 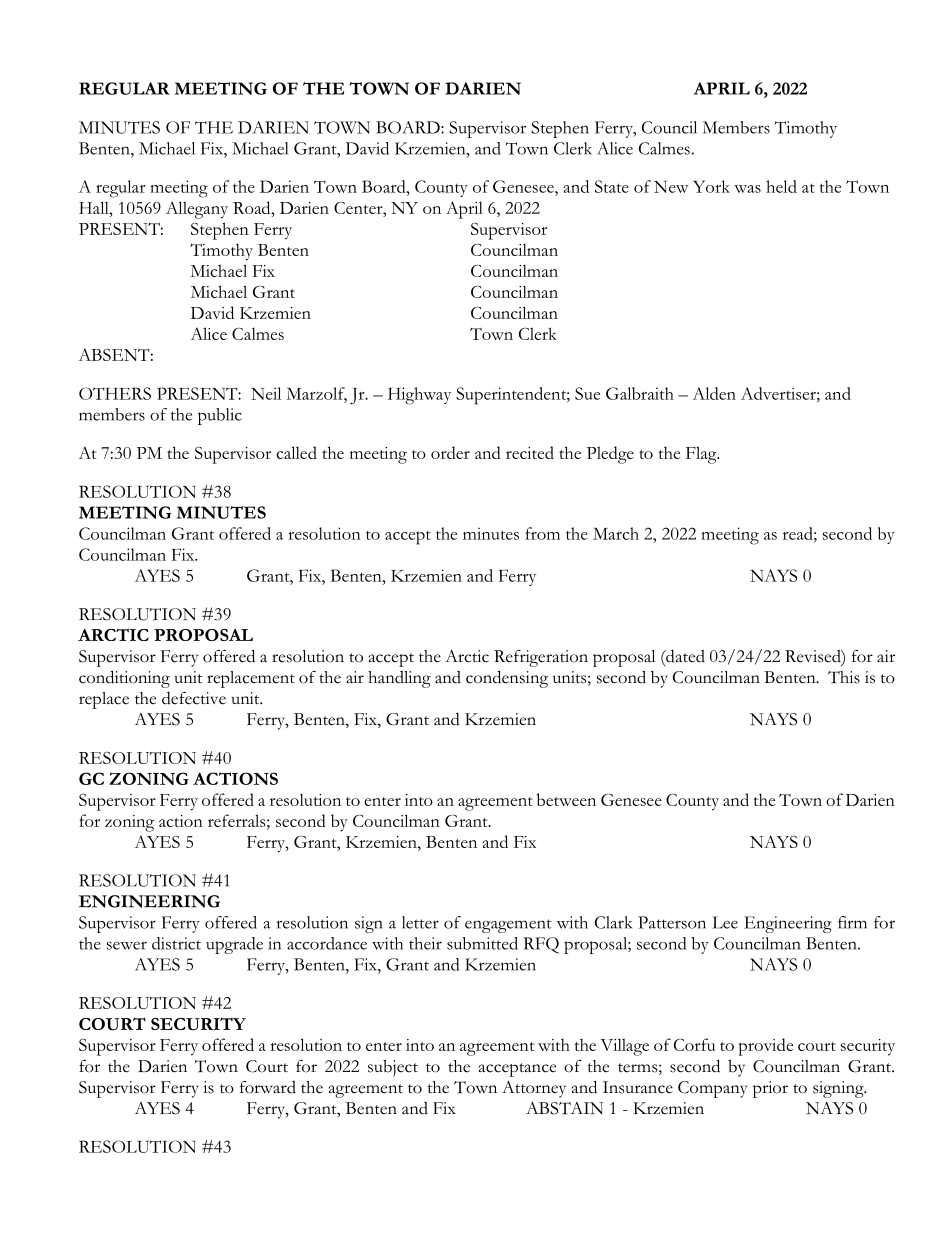 I want to click on was, so click(x=747, y=189).
